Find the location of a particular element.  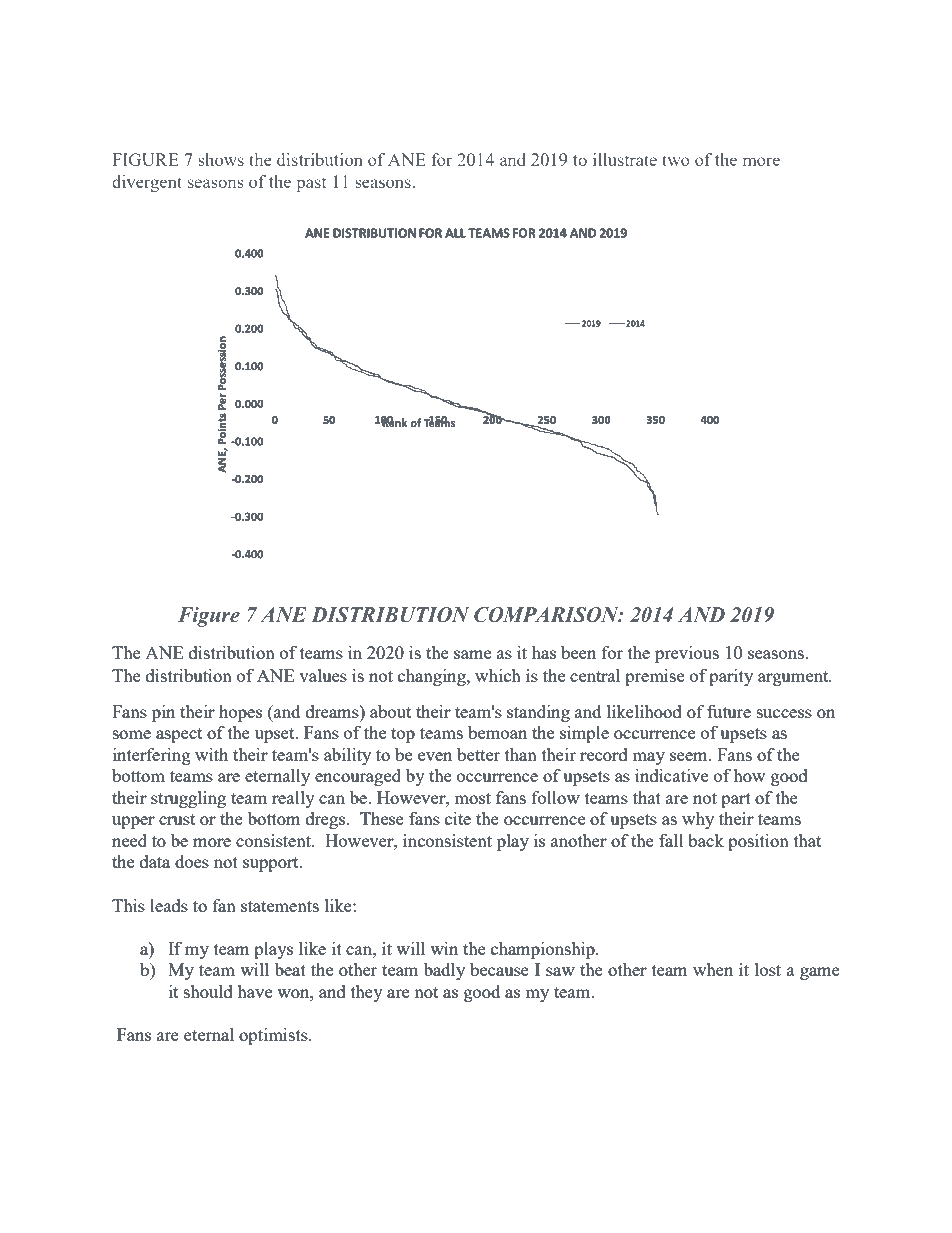

two is located at coordinates (676, 160).
